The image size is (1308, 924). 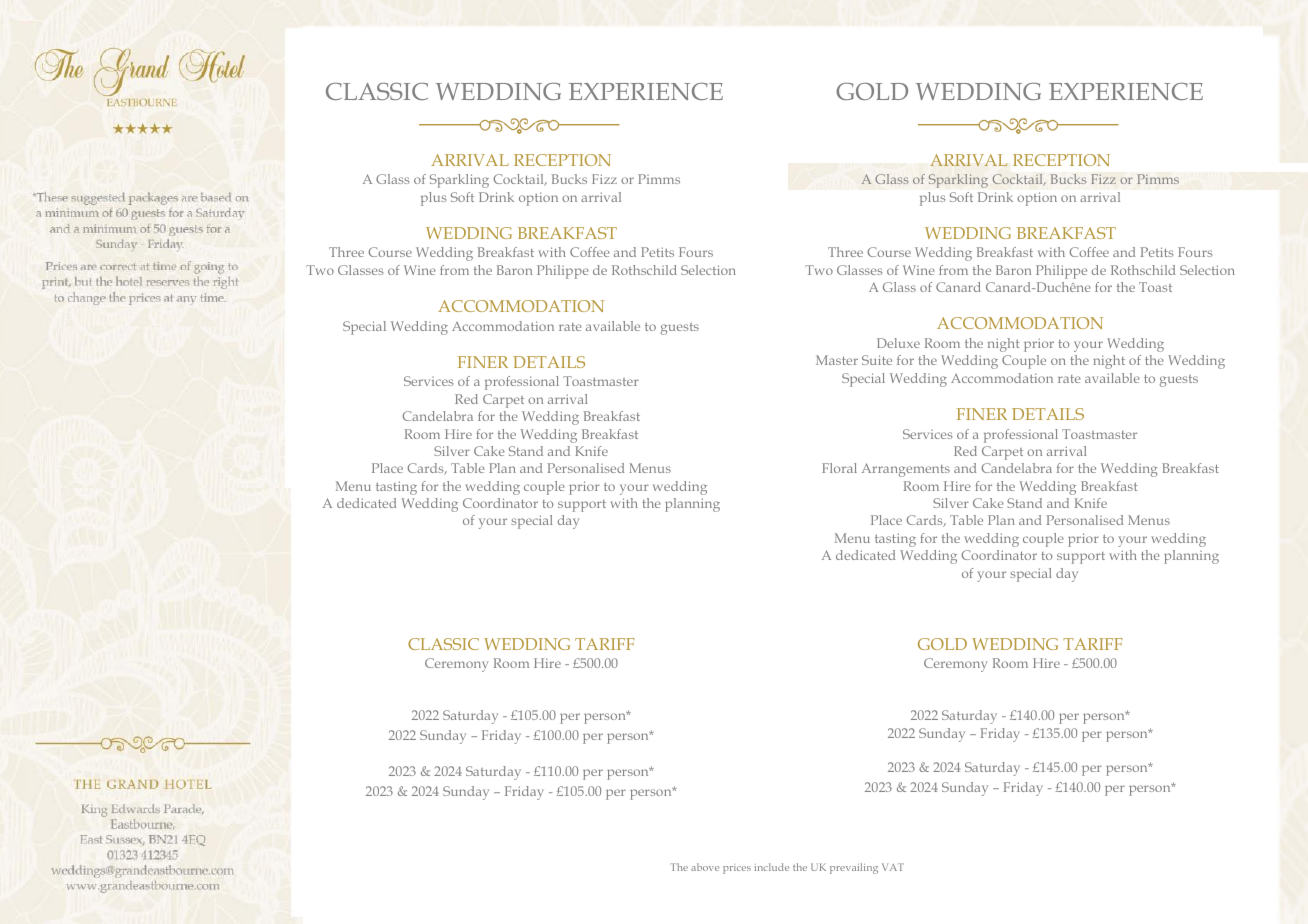 What do you see at coordinates (854, 868) in the document?
I see `prevailing` at bounding box center [854, 868].
